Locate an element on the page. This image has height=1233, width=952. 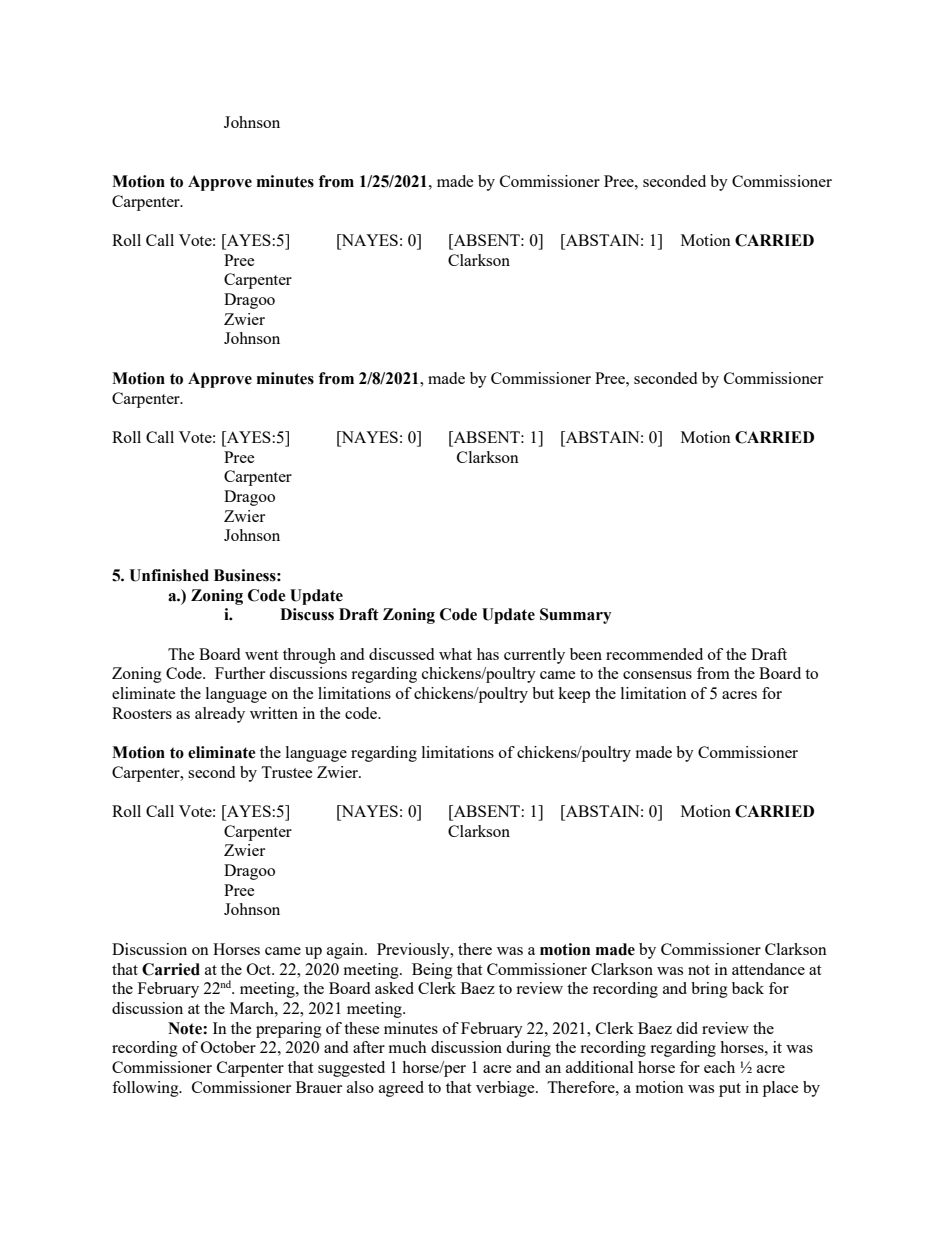
Unfinished is located at coordinates (169, 575).
